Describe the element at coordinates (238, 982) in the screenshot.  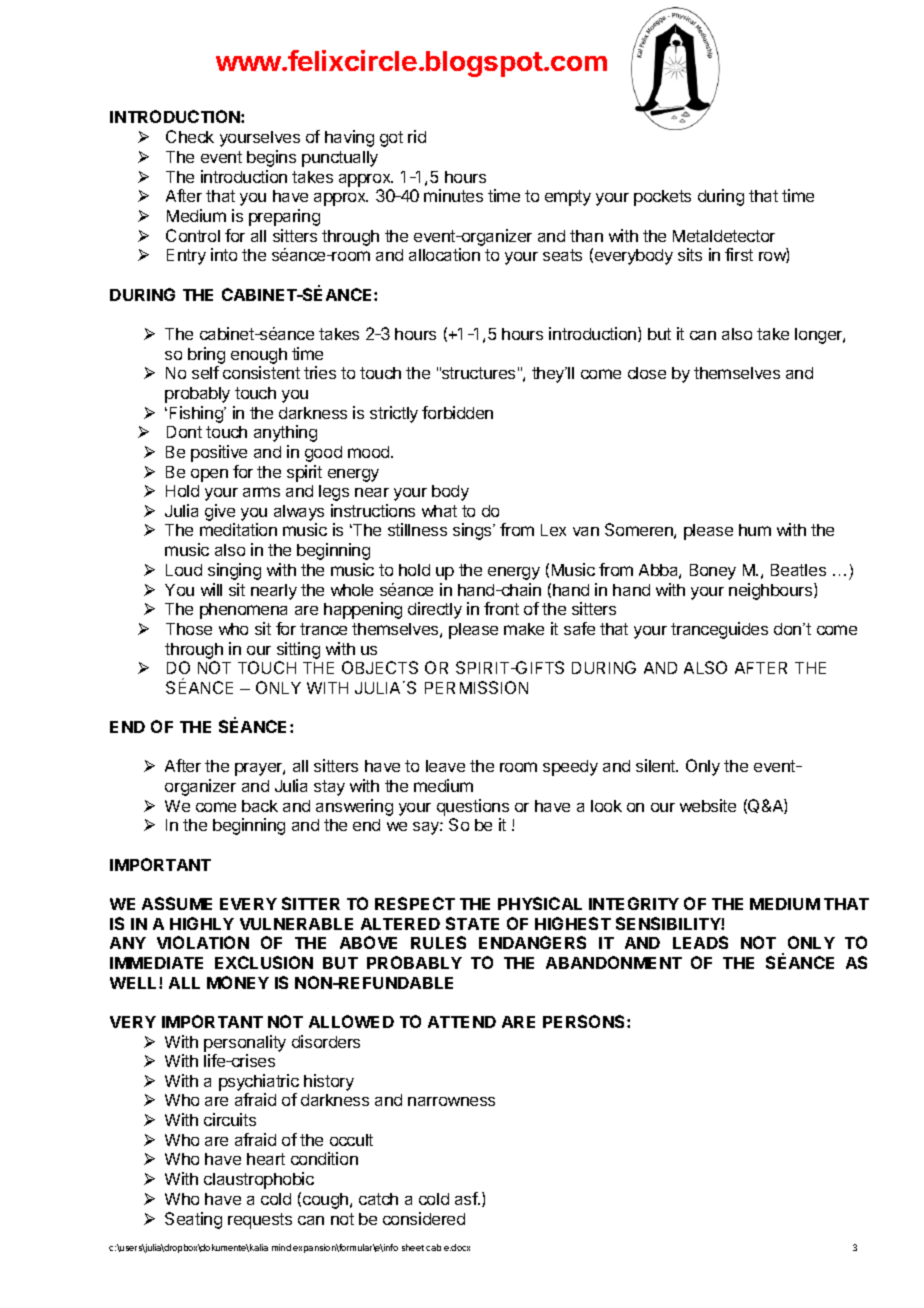
I see `MONEY` at that location.
